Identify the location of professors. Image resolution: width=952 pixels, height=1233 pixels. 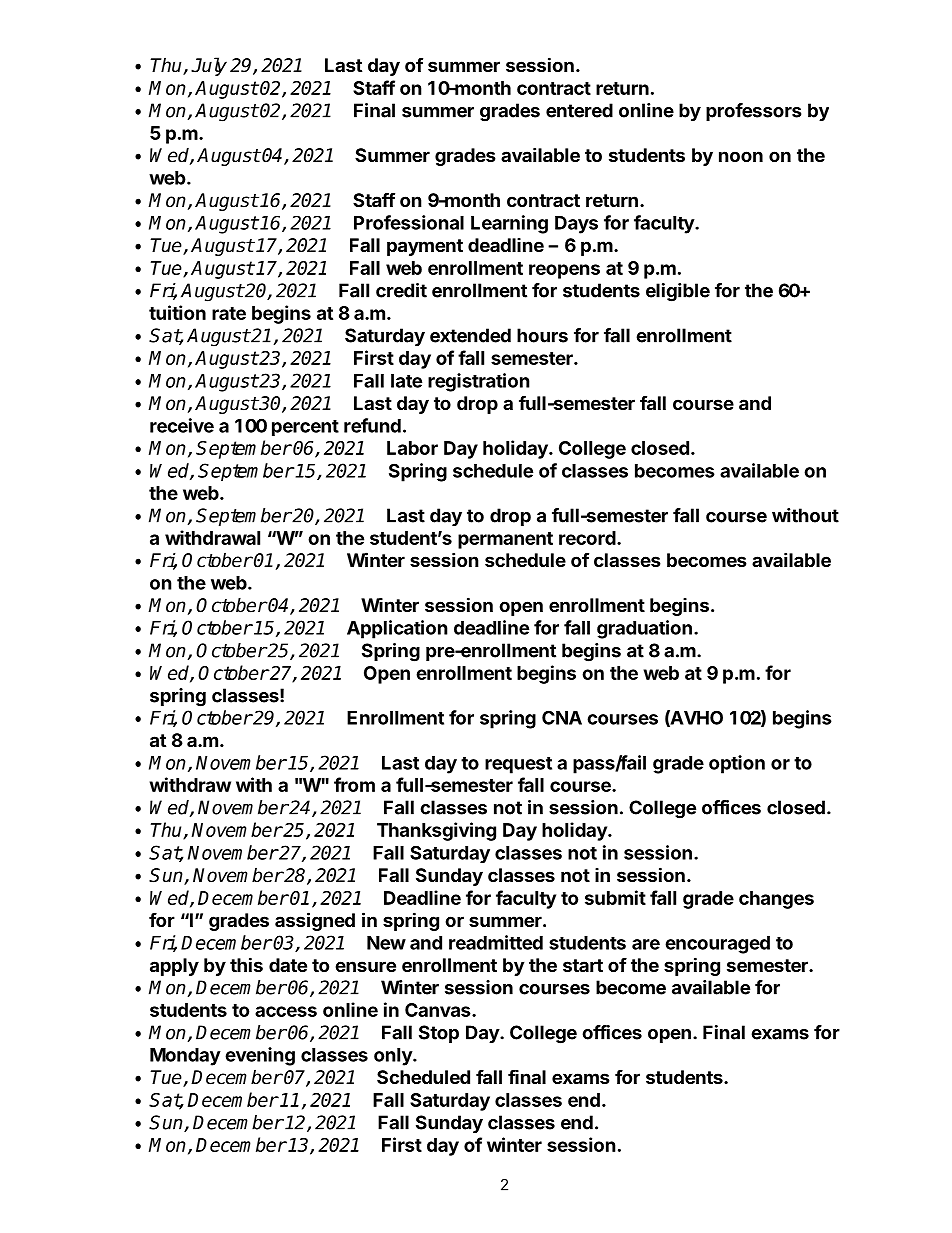
(753, 112).
